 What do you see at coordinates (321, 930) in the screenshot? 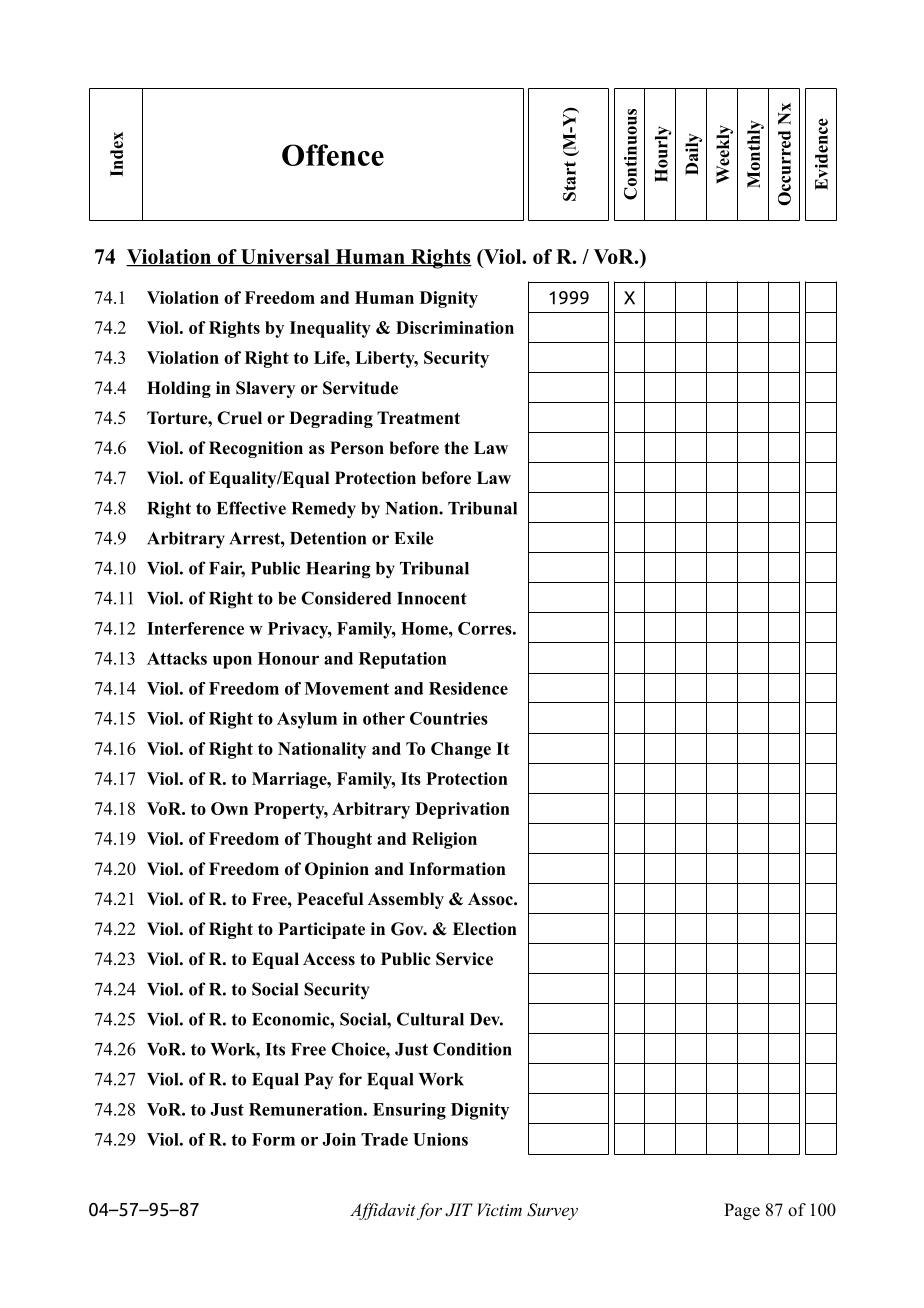
I see `Participate` at bounding box center [321, 930].
